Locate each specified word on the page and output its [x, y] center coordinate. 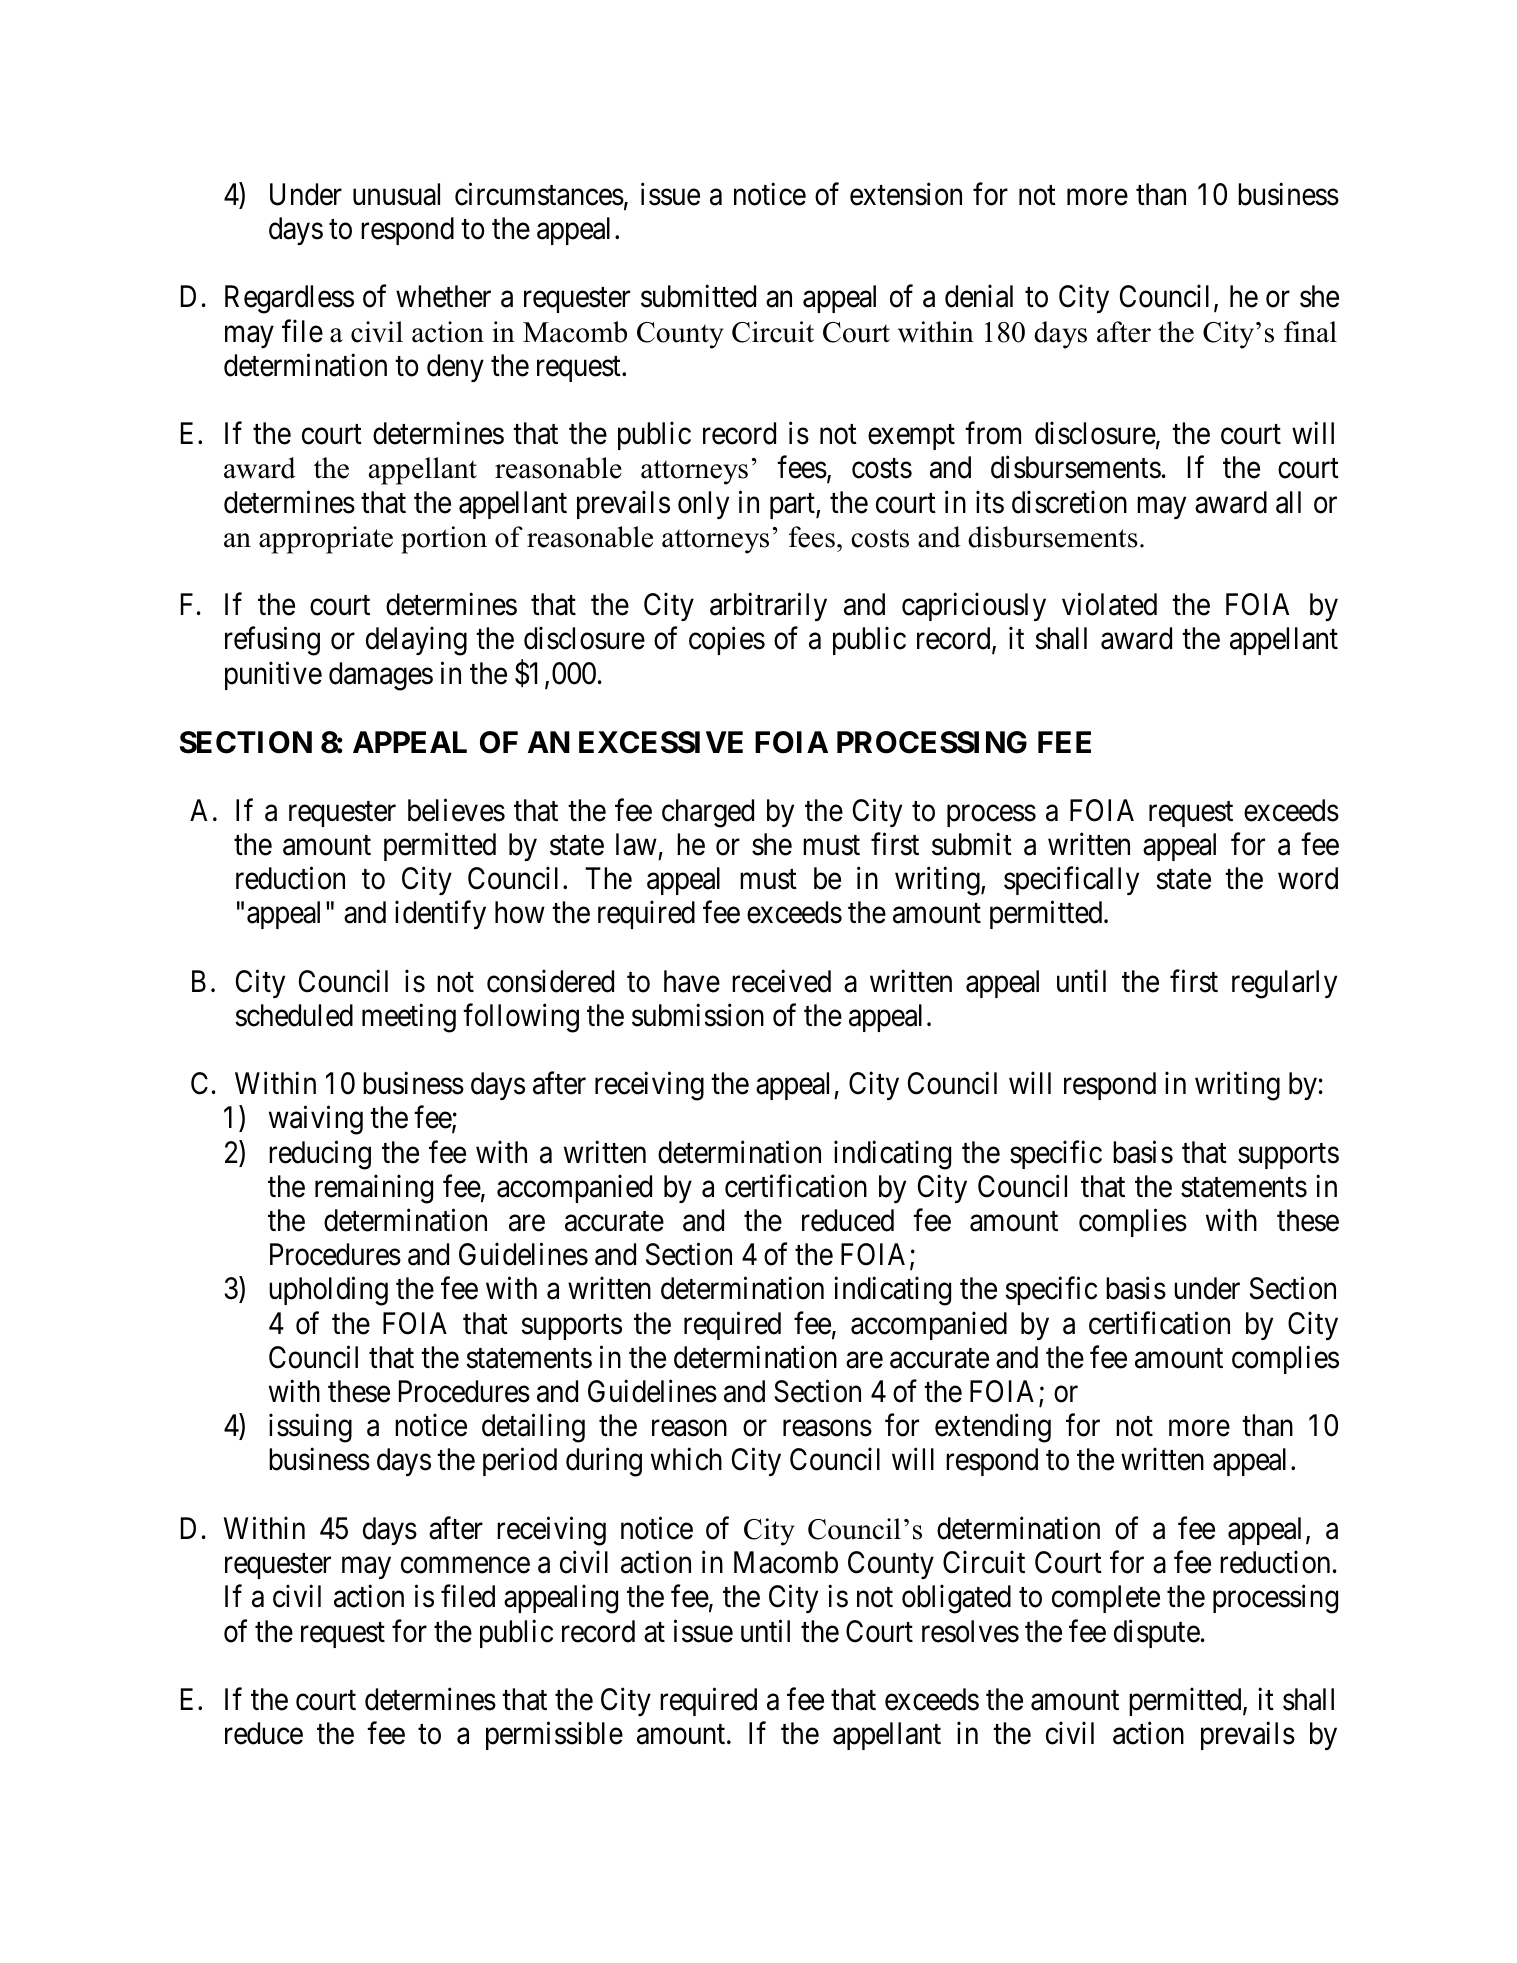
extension [906, 194]
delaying [416, 641]
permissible [554, 1736]
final [1310, 332]
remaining [374, 1189]
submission [698, 1015]
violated [1109, 604]
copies [727, 641]
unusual [396, 194]
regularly [1284, 984]
